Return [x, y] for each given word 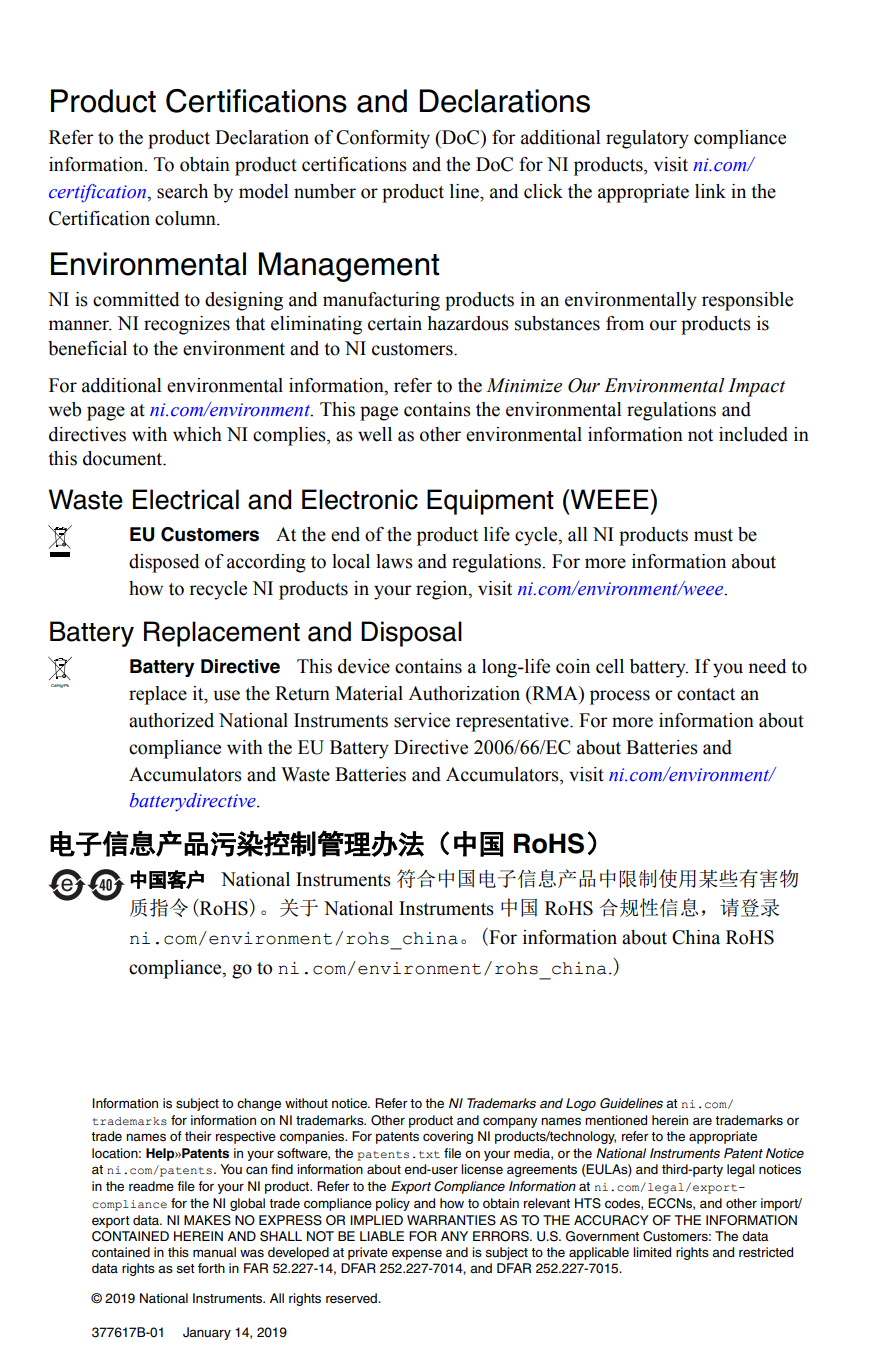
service [422, 720]
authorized [171, 720]
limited [652, 1252]
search [182, 191]
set [185, 1269]
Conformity [383, 139]
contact [706, 694]
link [710, 191]
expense [417, 1254]
